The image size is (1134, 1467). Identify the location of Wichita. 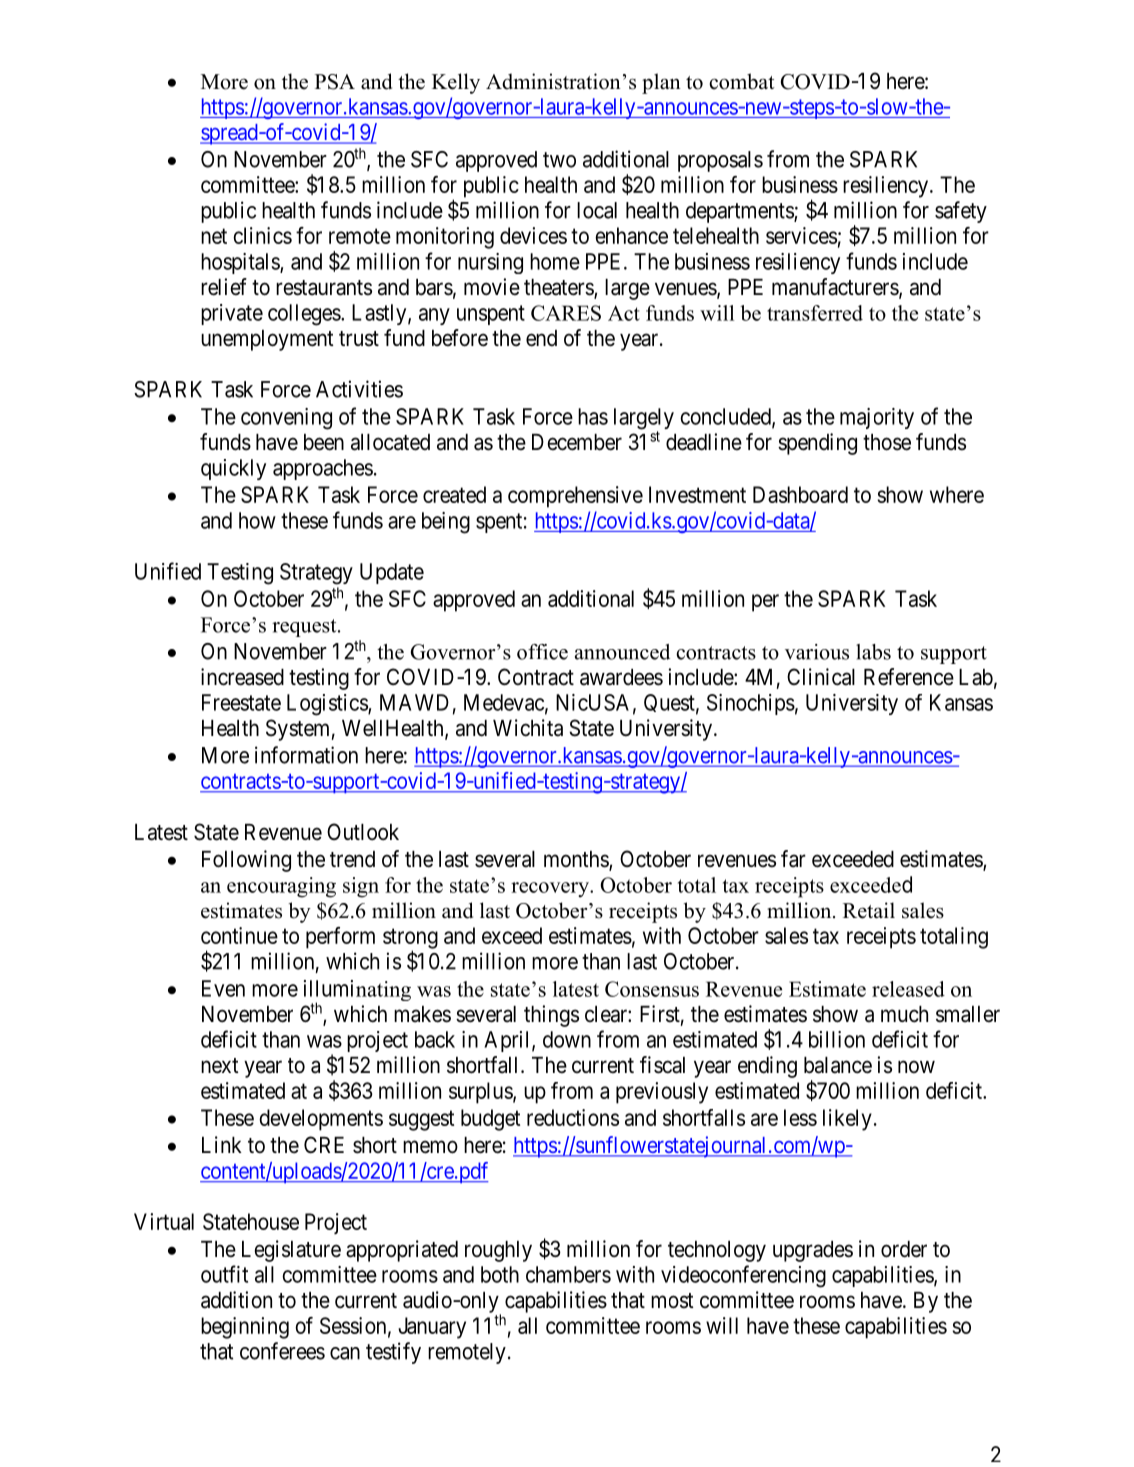
(528, 728).
